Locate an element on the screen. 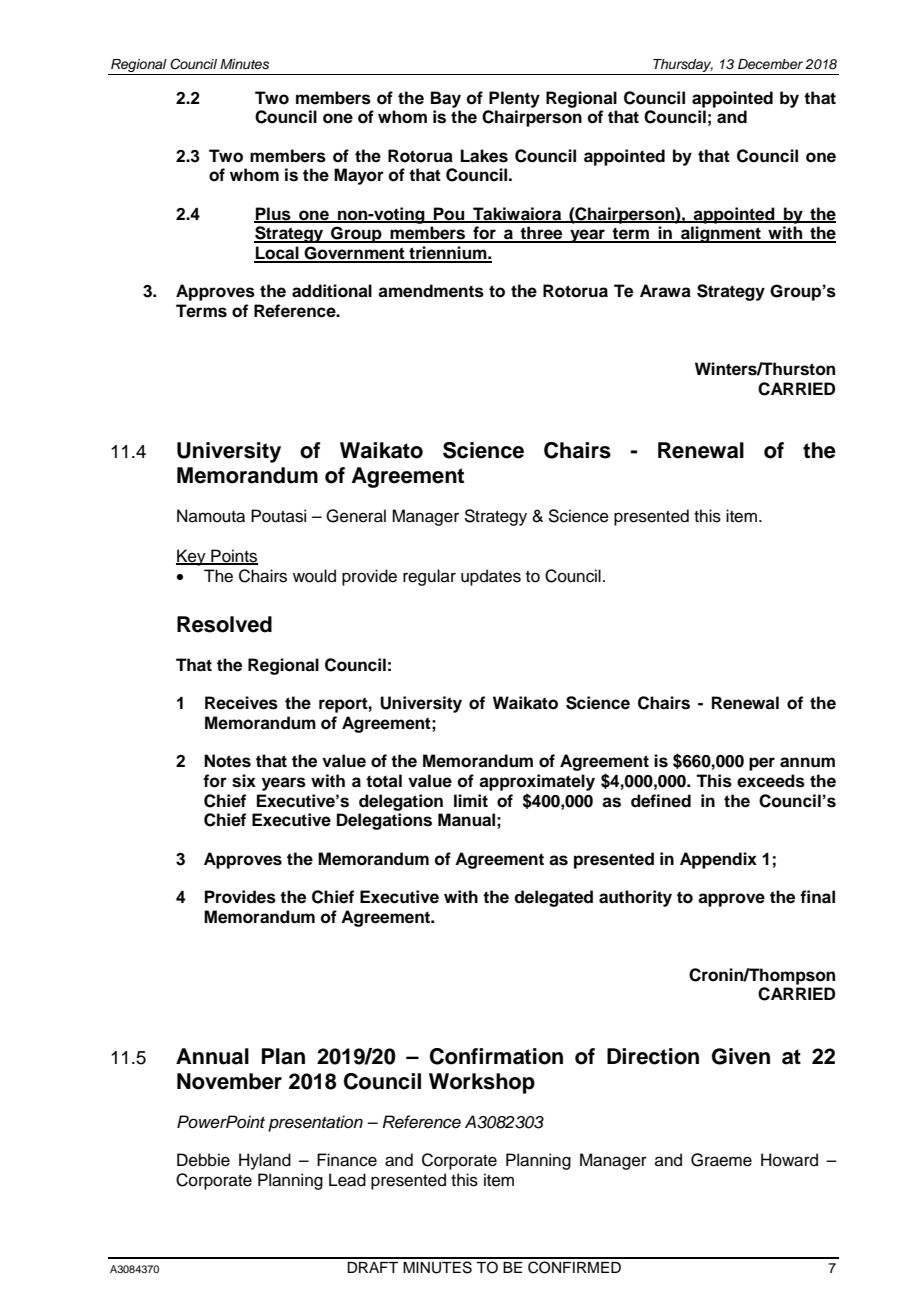 This screenshot has width=924, height=1308. Hyland is located at coordinates (265, 1161).
